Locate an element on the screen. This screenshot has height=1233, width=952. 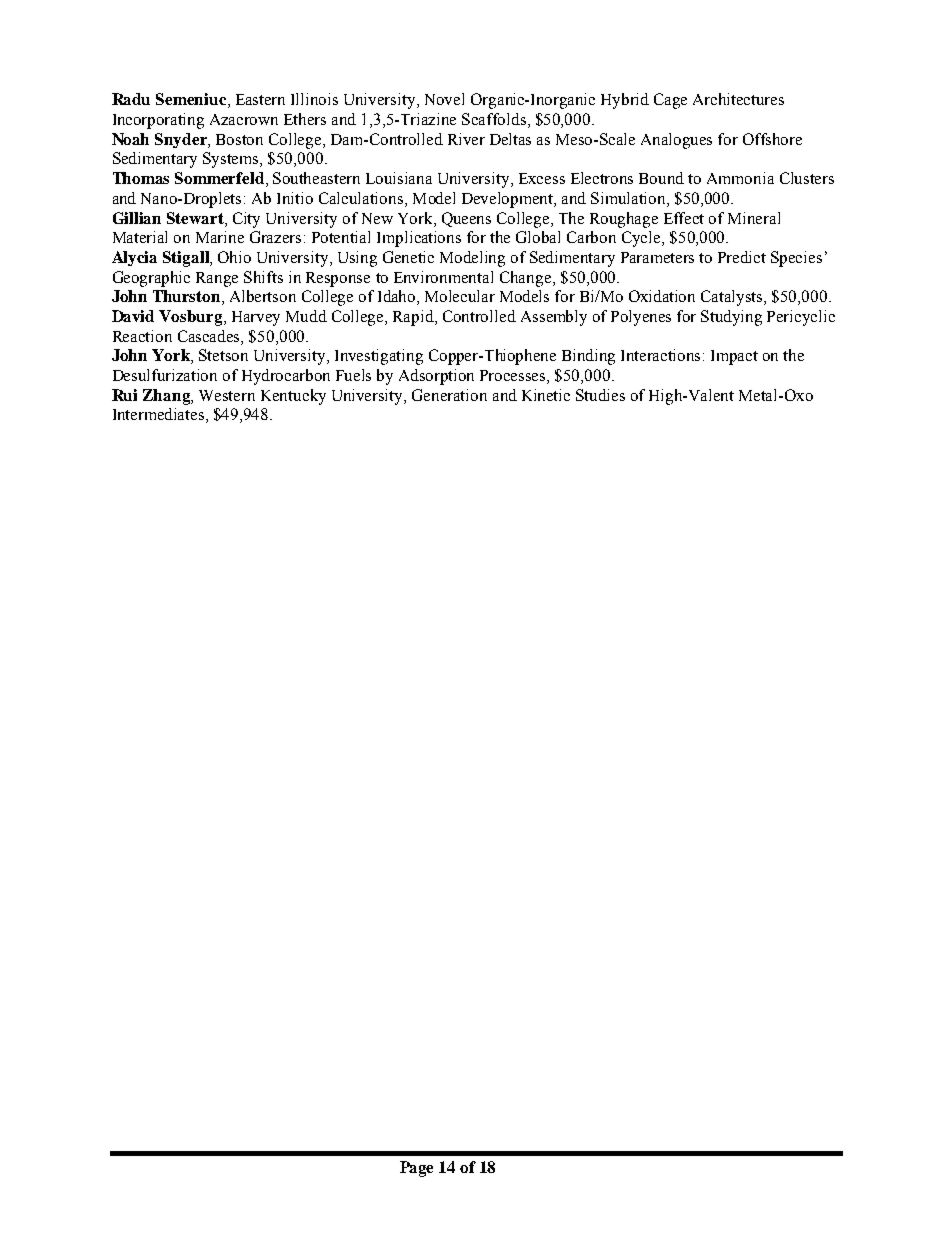
Zhang is located at coordinates (168, 397).
